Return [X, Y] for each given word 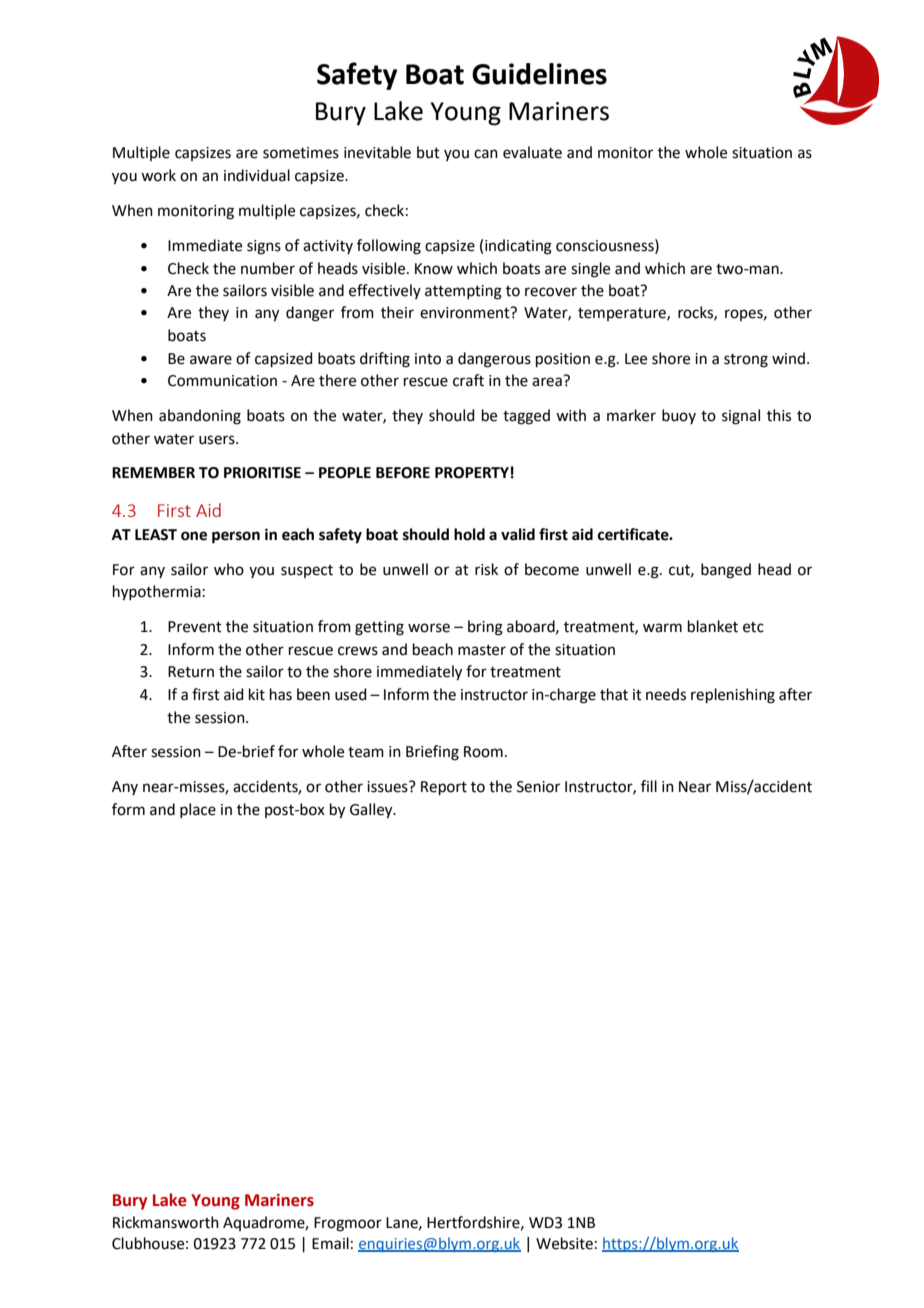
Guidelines [539, 74]
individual [257, 175]
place [198, 810]
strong [746, 361]
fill [649, 786]
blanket [713, 626]
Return [191, 672]
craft [468, 380]
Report [444, 788]
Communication [222, 381]
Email [330, 1243]
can [486, 154]
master [482, 650]
